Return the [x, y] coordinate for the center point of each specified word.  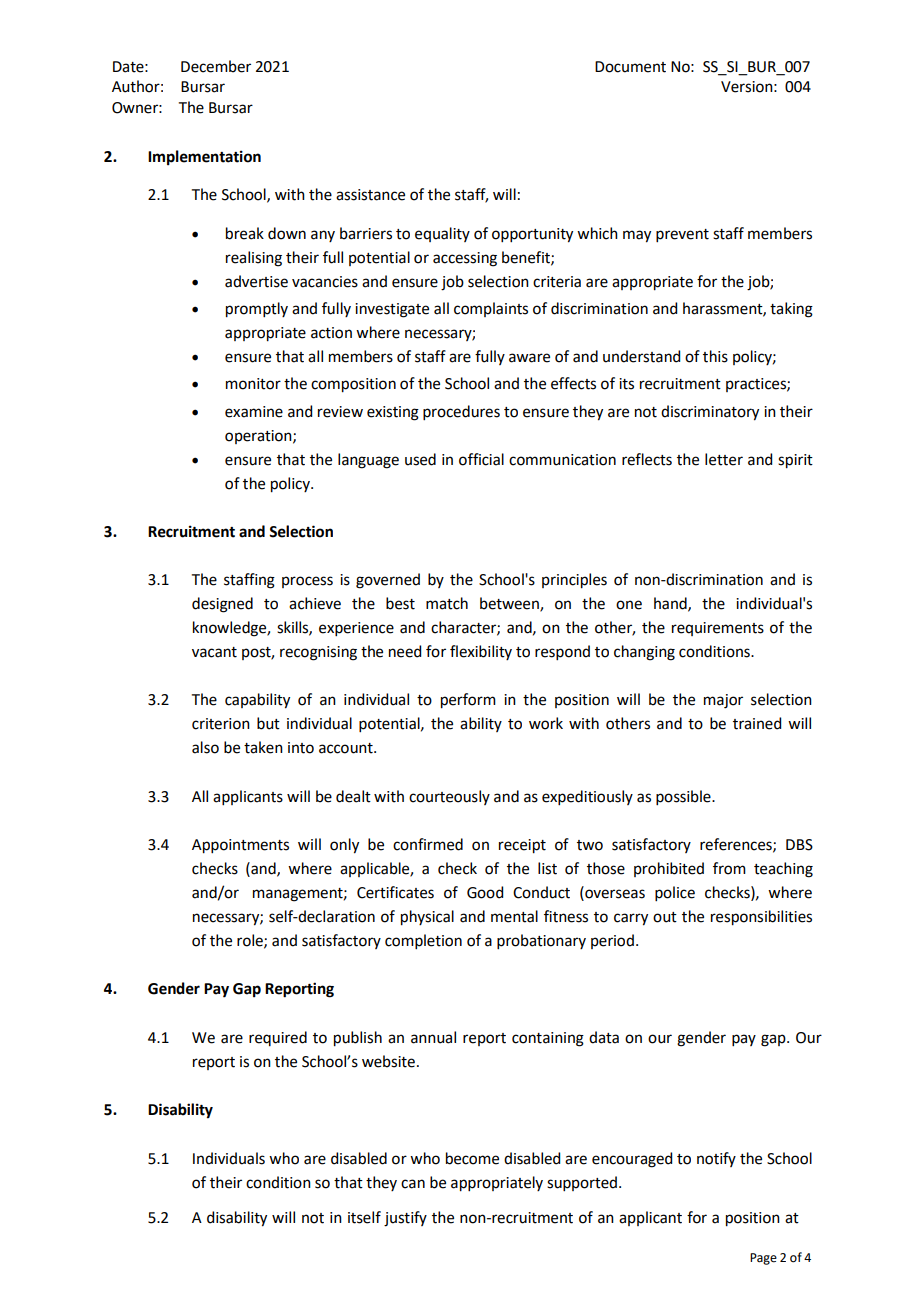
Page [763, 1259]
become [472, 1158]
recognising [318, 653]
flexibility [481, 652]
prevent [682, 235]
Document [630, 67]
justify [405, 1219]
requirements [718, 629]
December [216, 66]
